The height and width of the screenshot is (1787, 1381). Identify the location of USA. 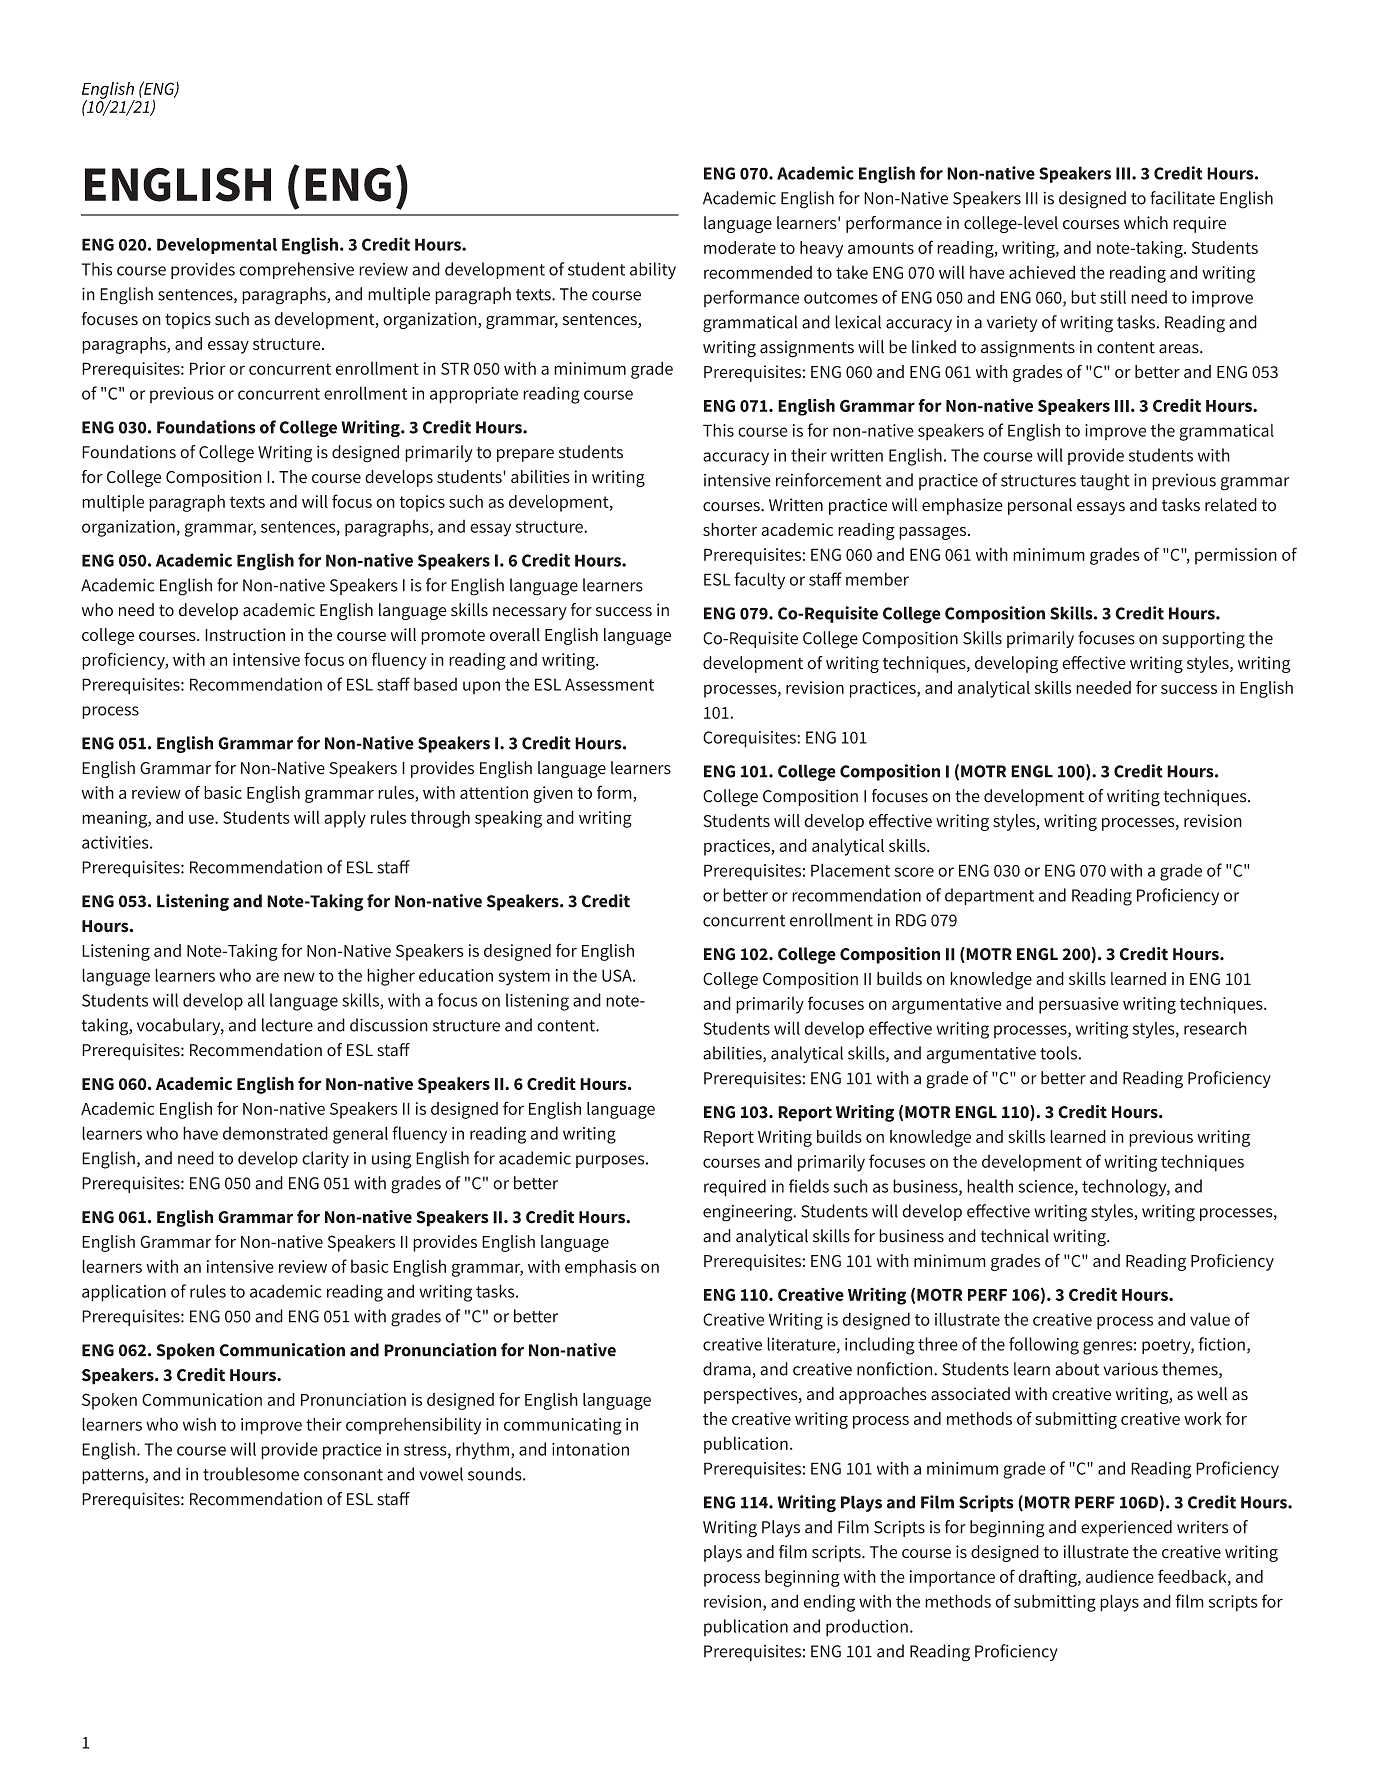
(618, 975).
